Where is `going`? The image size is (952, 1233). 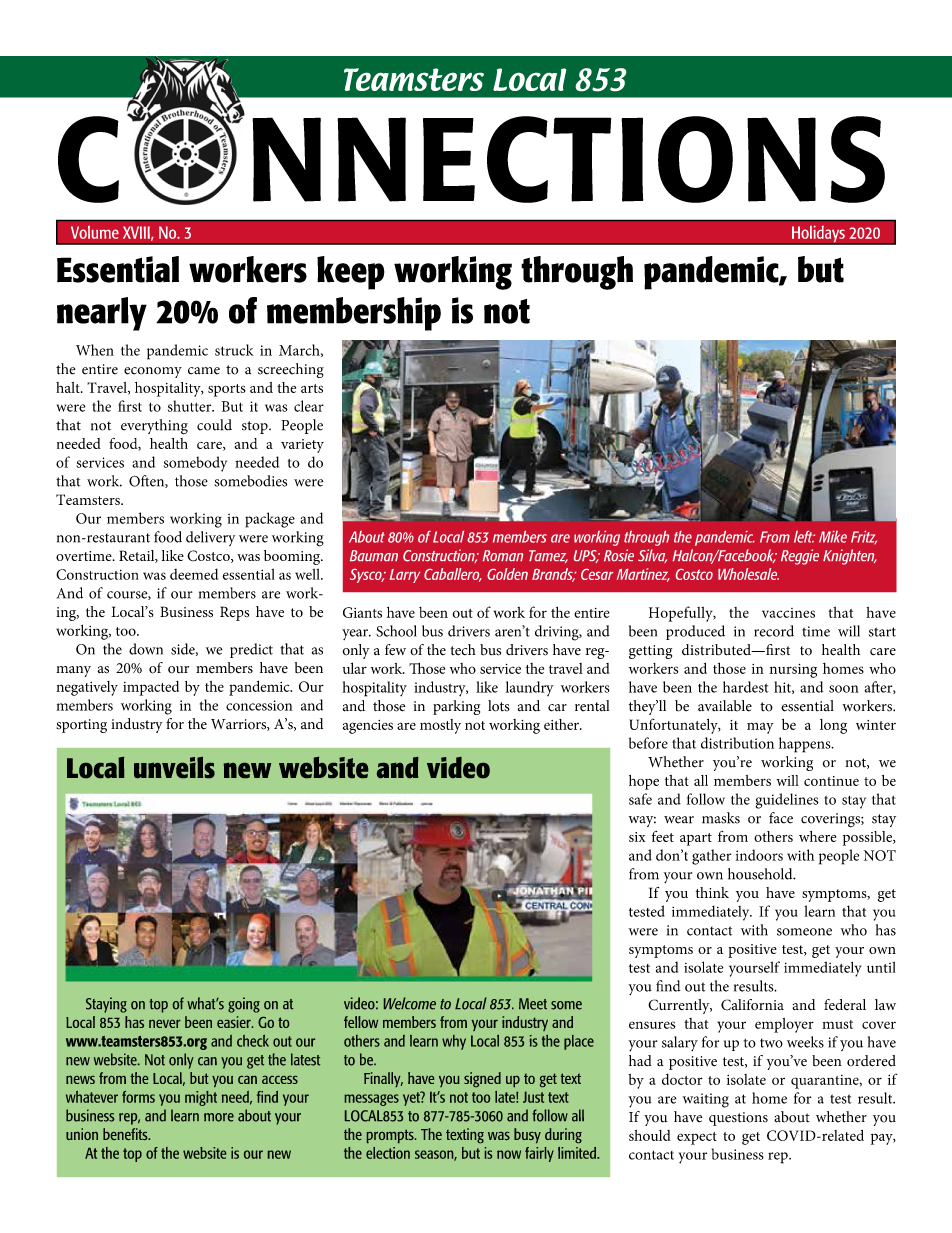 going is located at coordinates (244, 1005).
